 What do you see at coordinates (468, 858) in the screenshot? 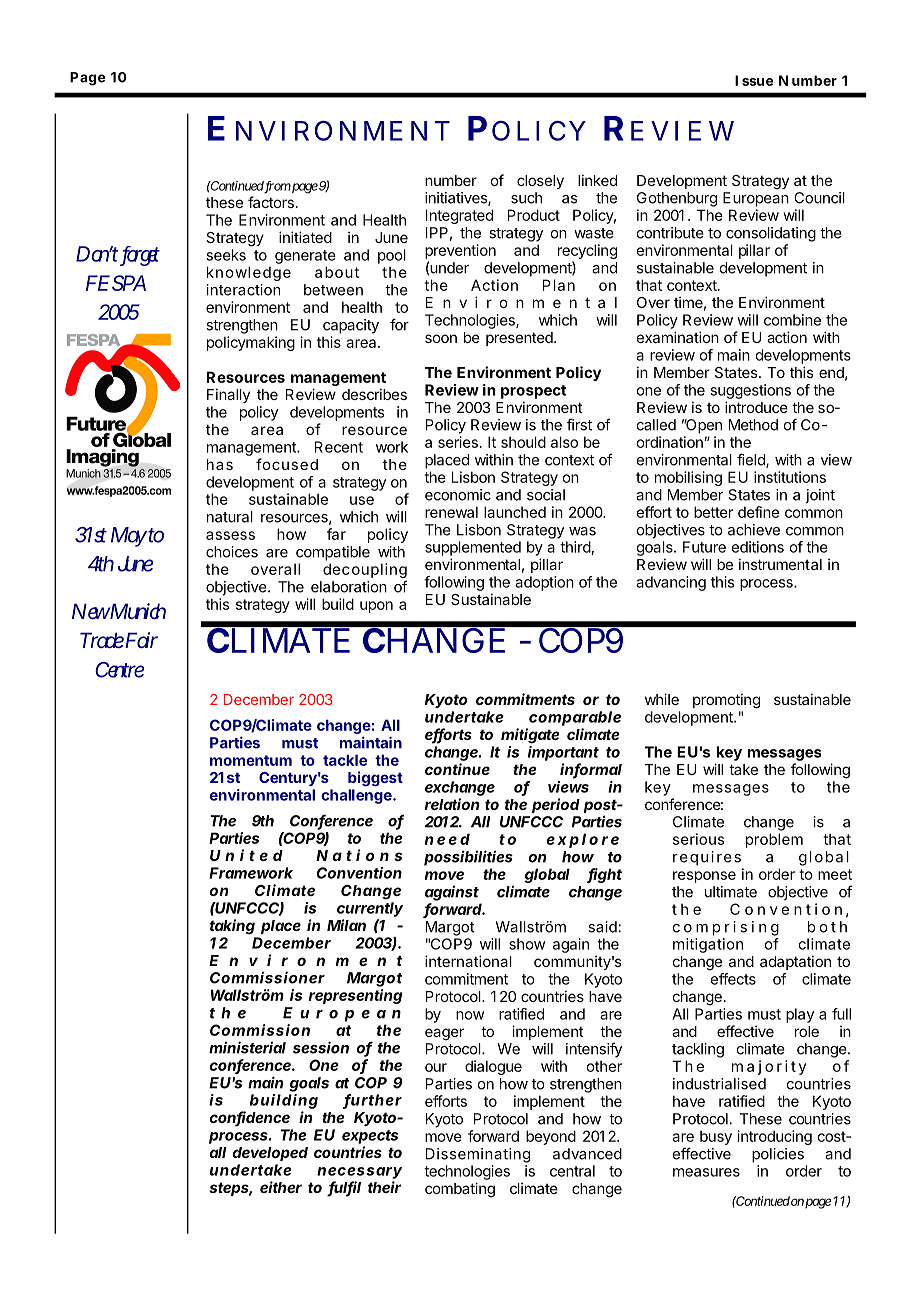
I see `possibilities` at bounding box center [468, 858].
